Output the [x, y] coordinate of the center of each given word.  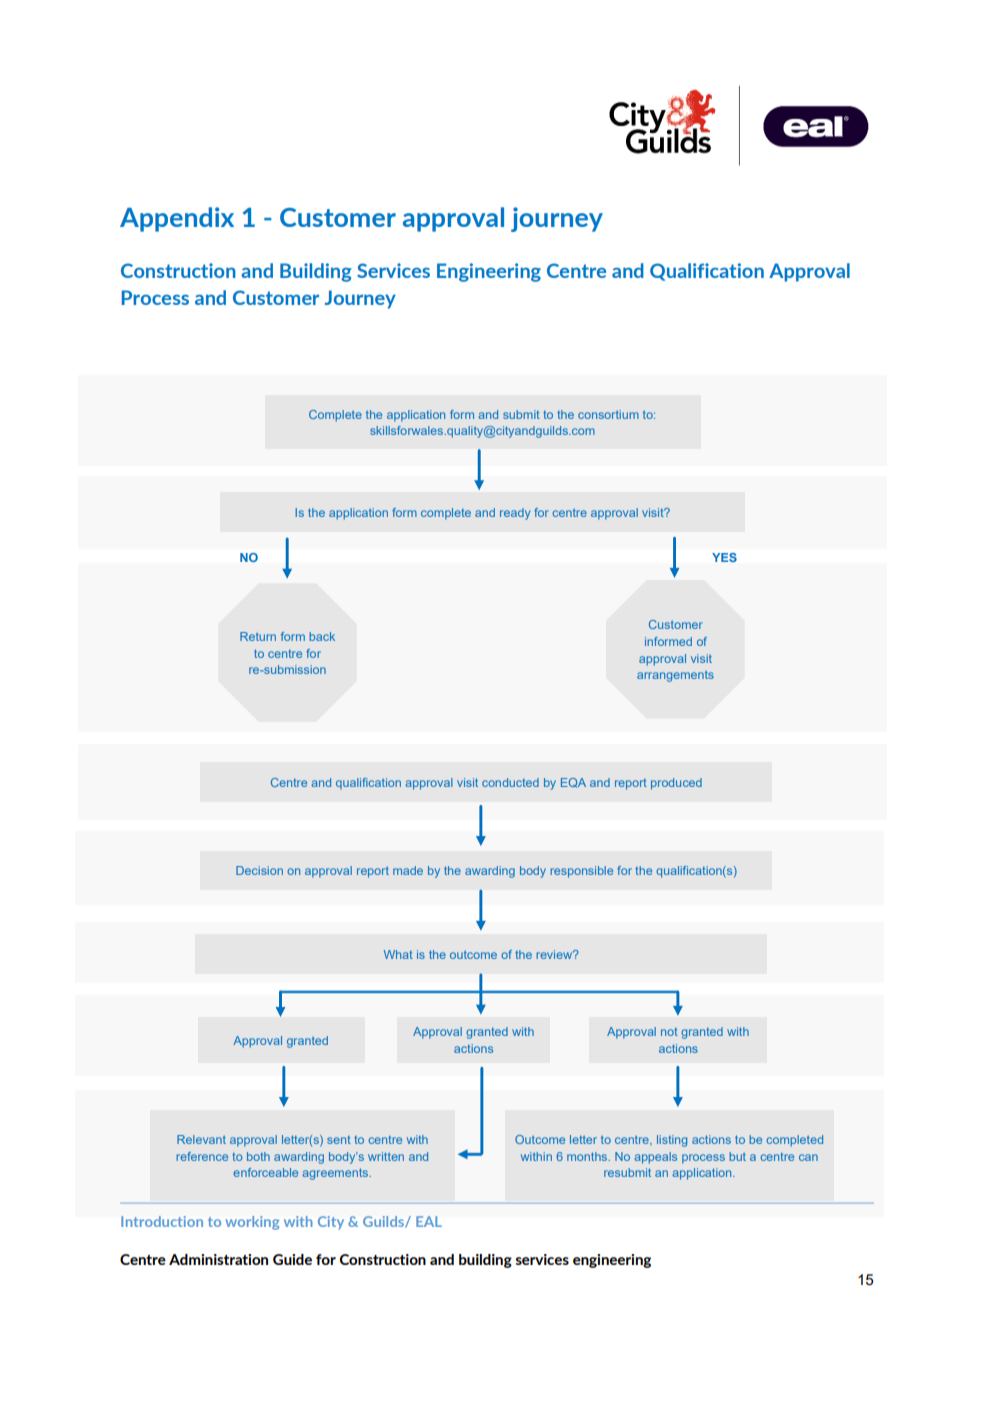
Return [258, 636]
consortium [608, 414]
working [252, 1223]
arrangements [675, 676]
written [386, 1156]
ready [515, 514]
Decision [259, 870]
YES [724, 557]
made [408, 870]
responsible [581, 872]
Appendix [177, 219]
